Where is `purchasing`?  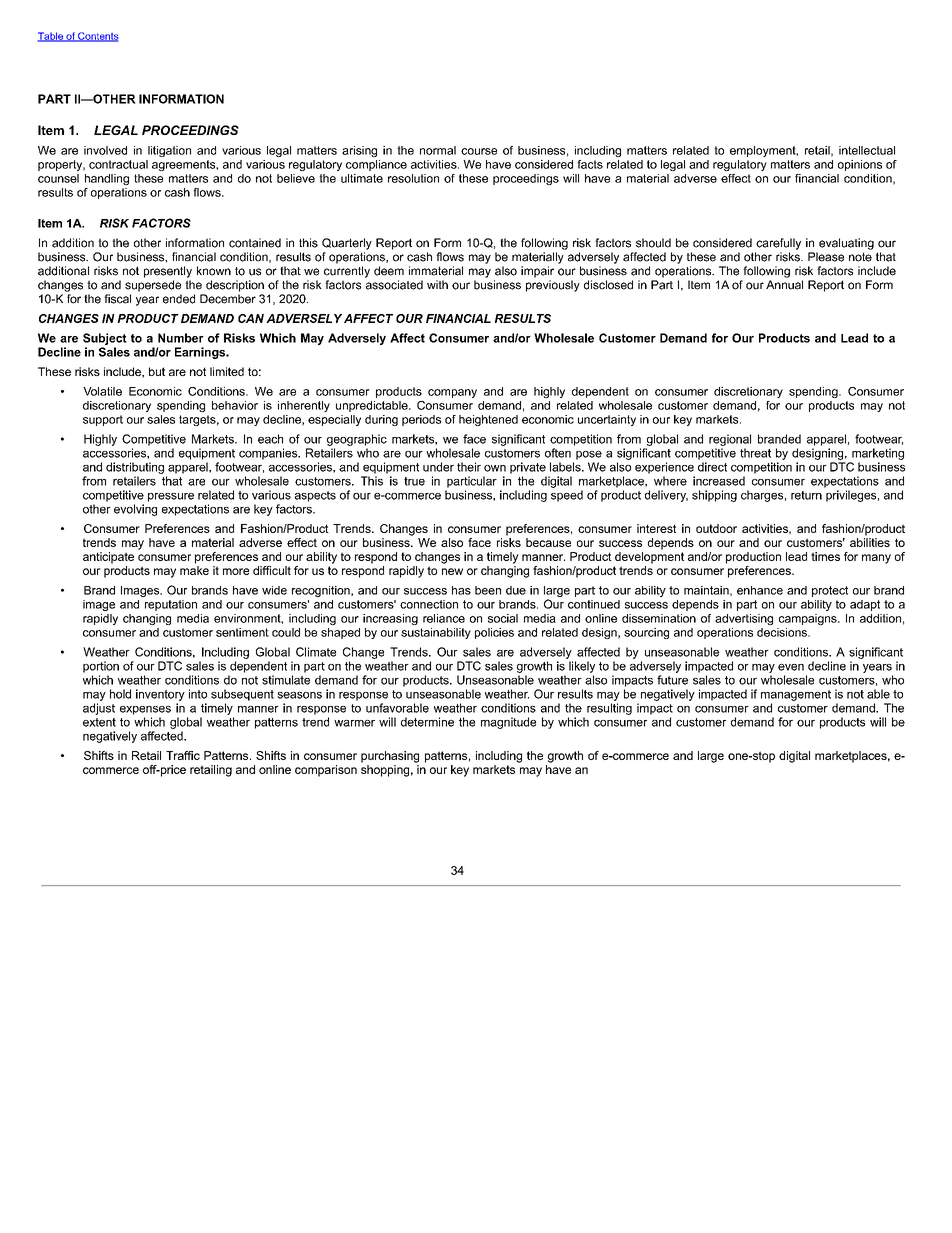
purchasing is located at coordinates (390, 757).
